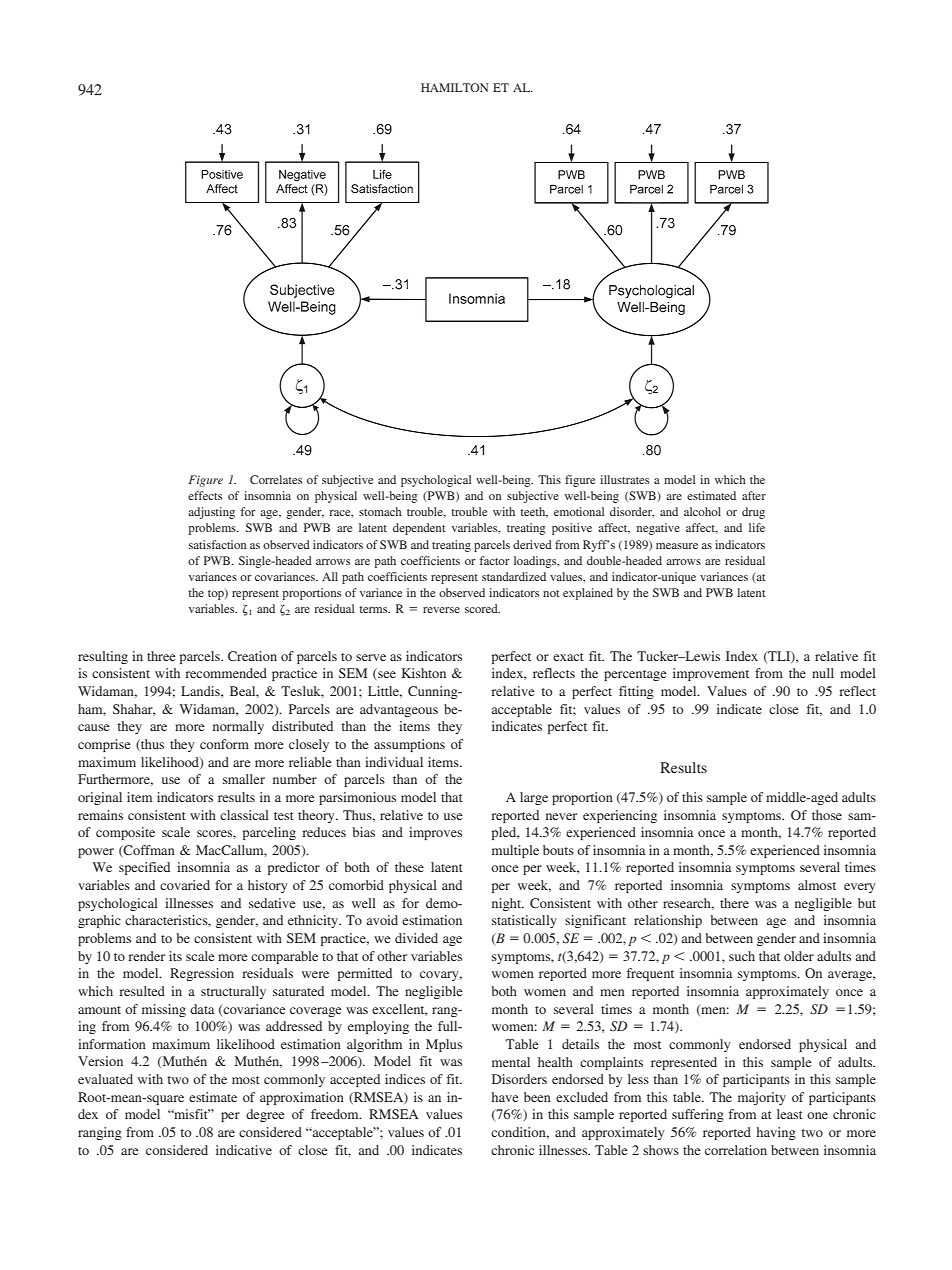 This screenshot has width=952, height=1270. What do you see at coordinates (823, 673) in the screenshot?
I see `null` at bounding box center [823, 673].
